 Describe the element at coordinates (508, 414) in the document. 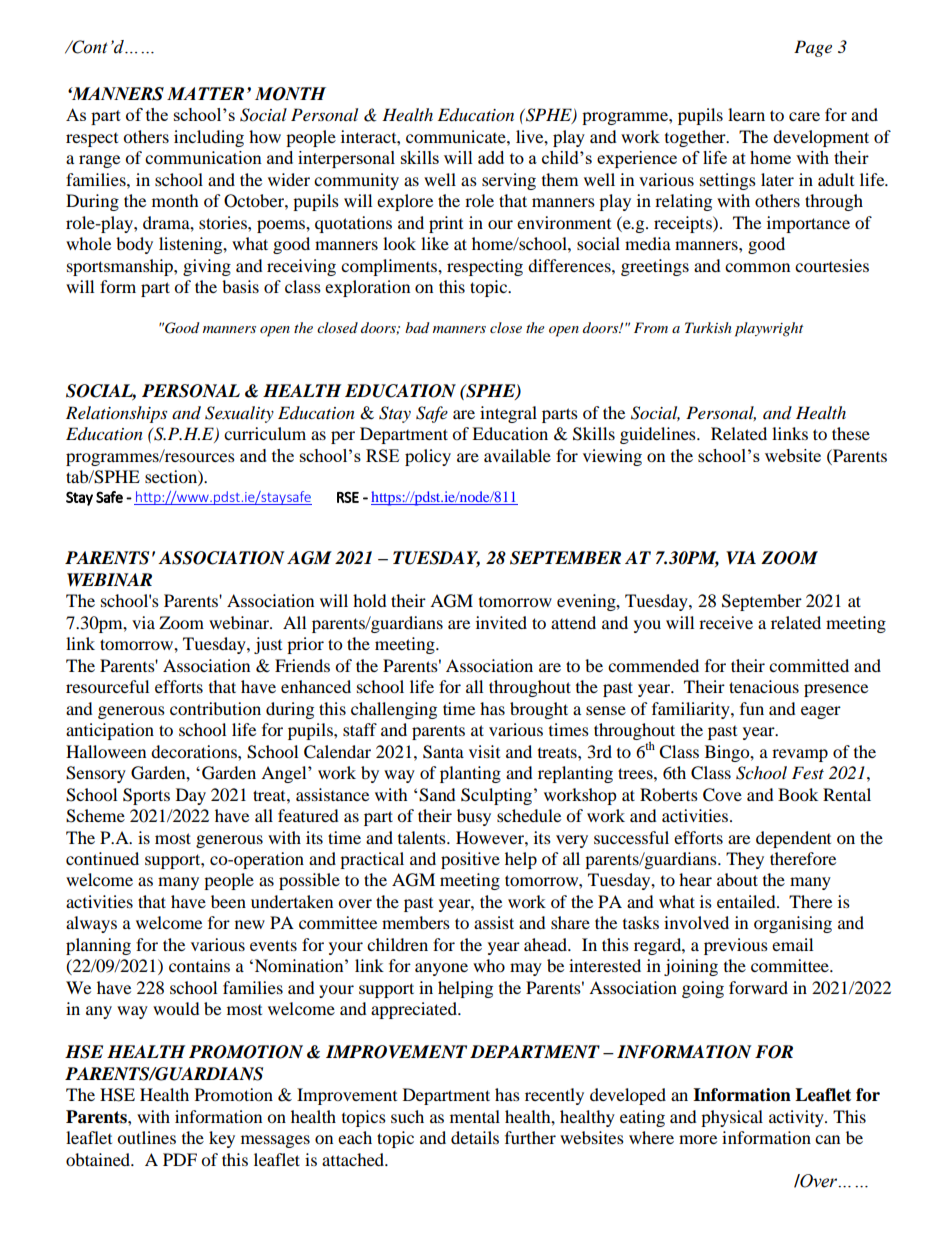

I see `integral` at that location.
